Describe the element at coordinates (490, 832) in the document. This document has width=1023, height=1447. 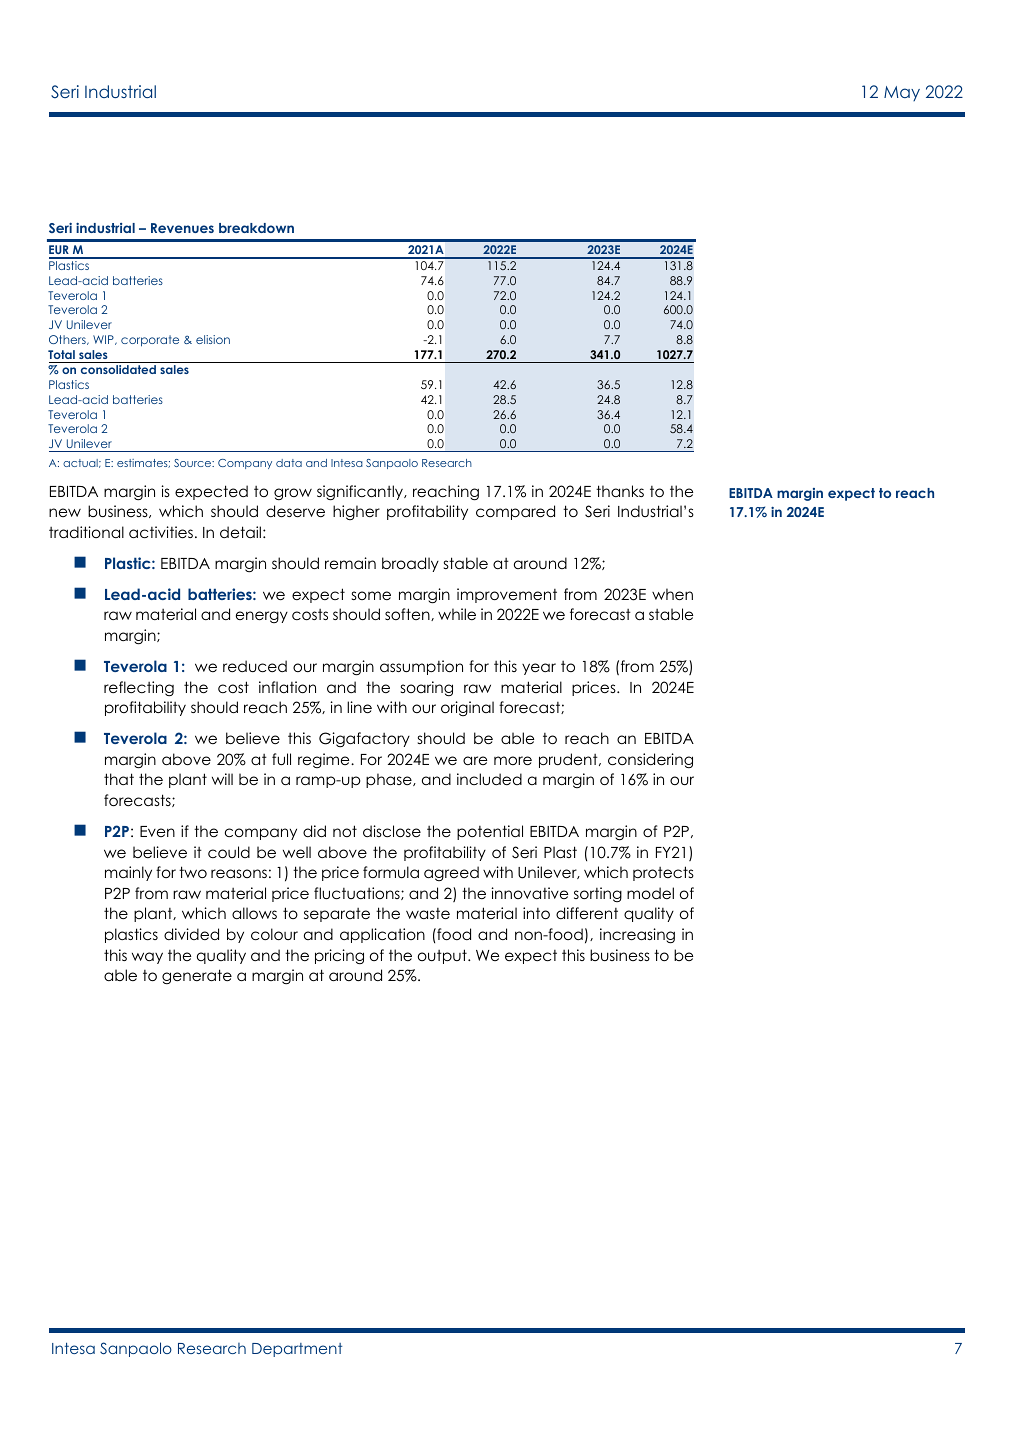
I see `potential` at that location.
